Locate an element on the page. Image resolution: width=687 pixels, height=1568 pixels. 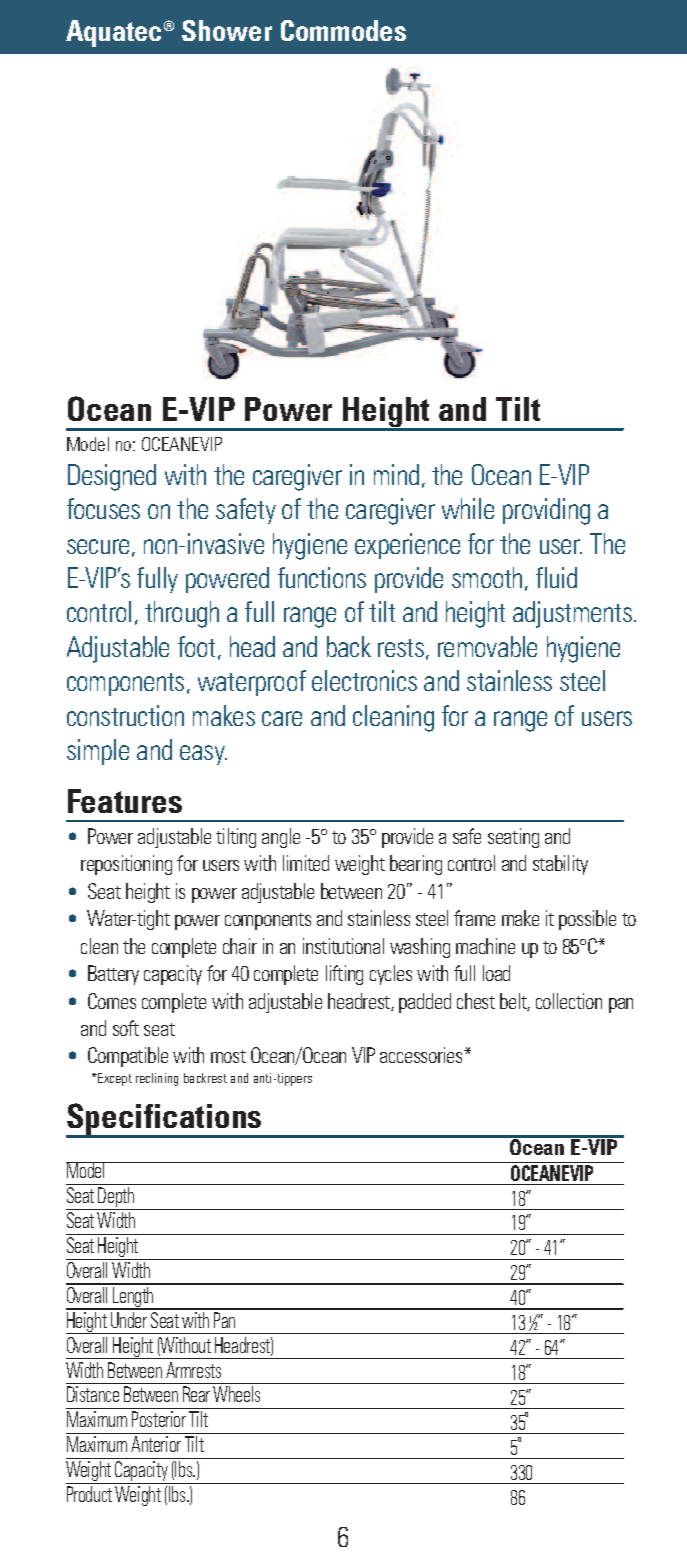
electronics is located at coordinates (364, 680).
